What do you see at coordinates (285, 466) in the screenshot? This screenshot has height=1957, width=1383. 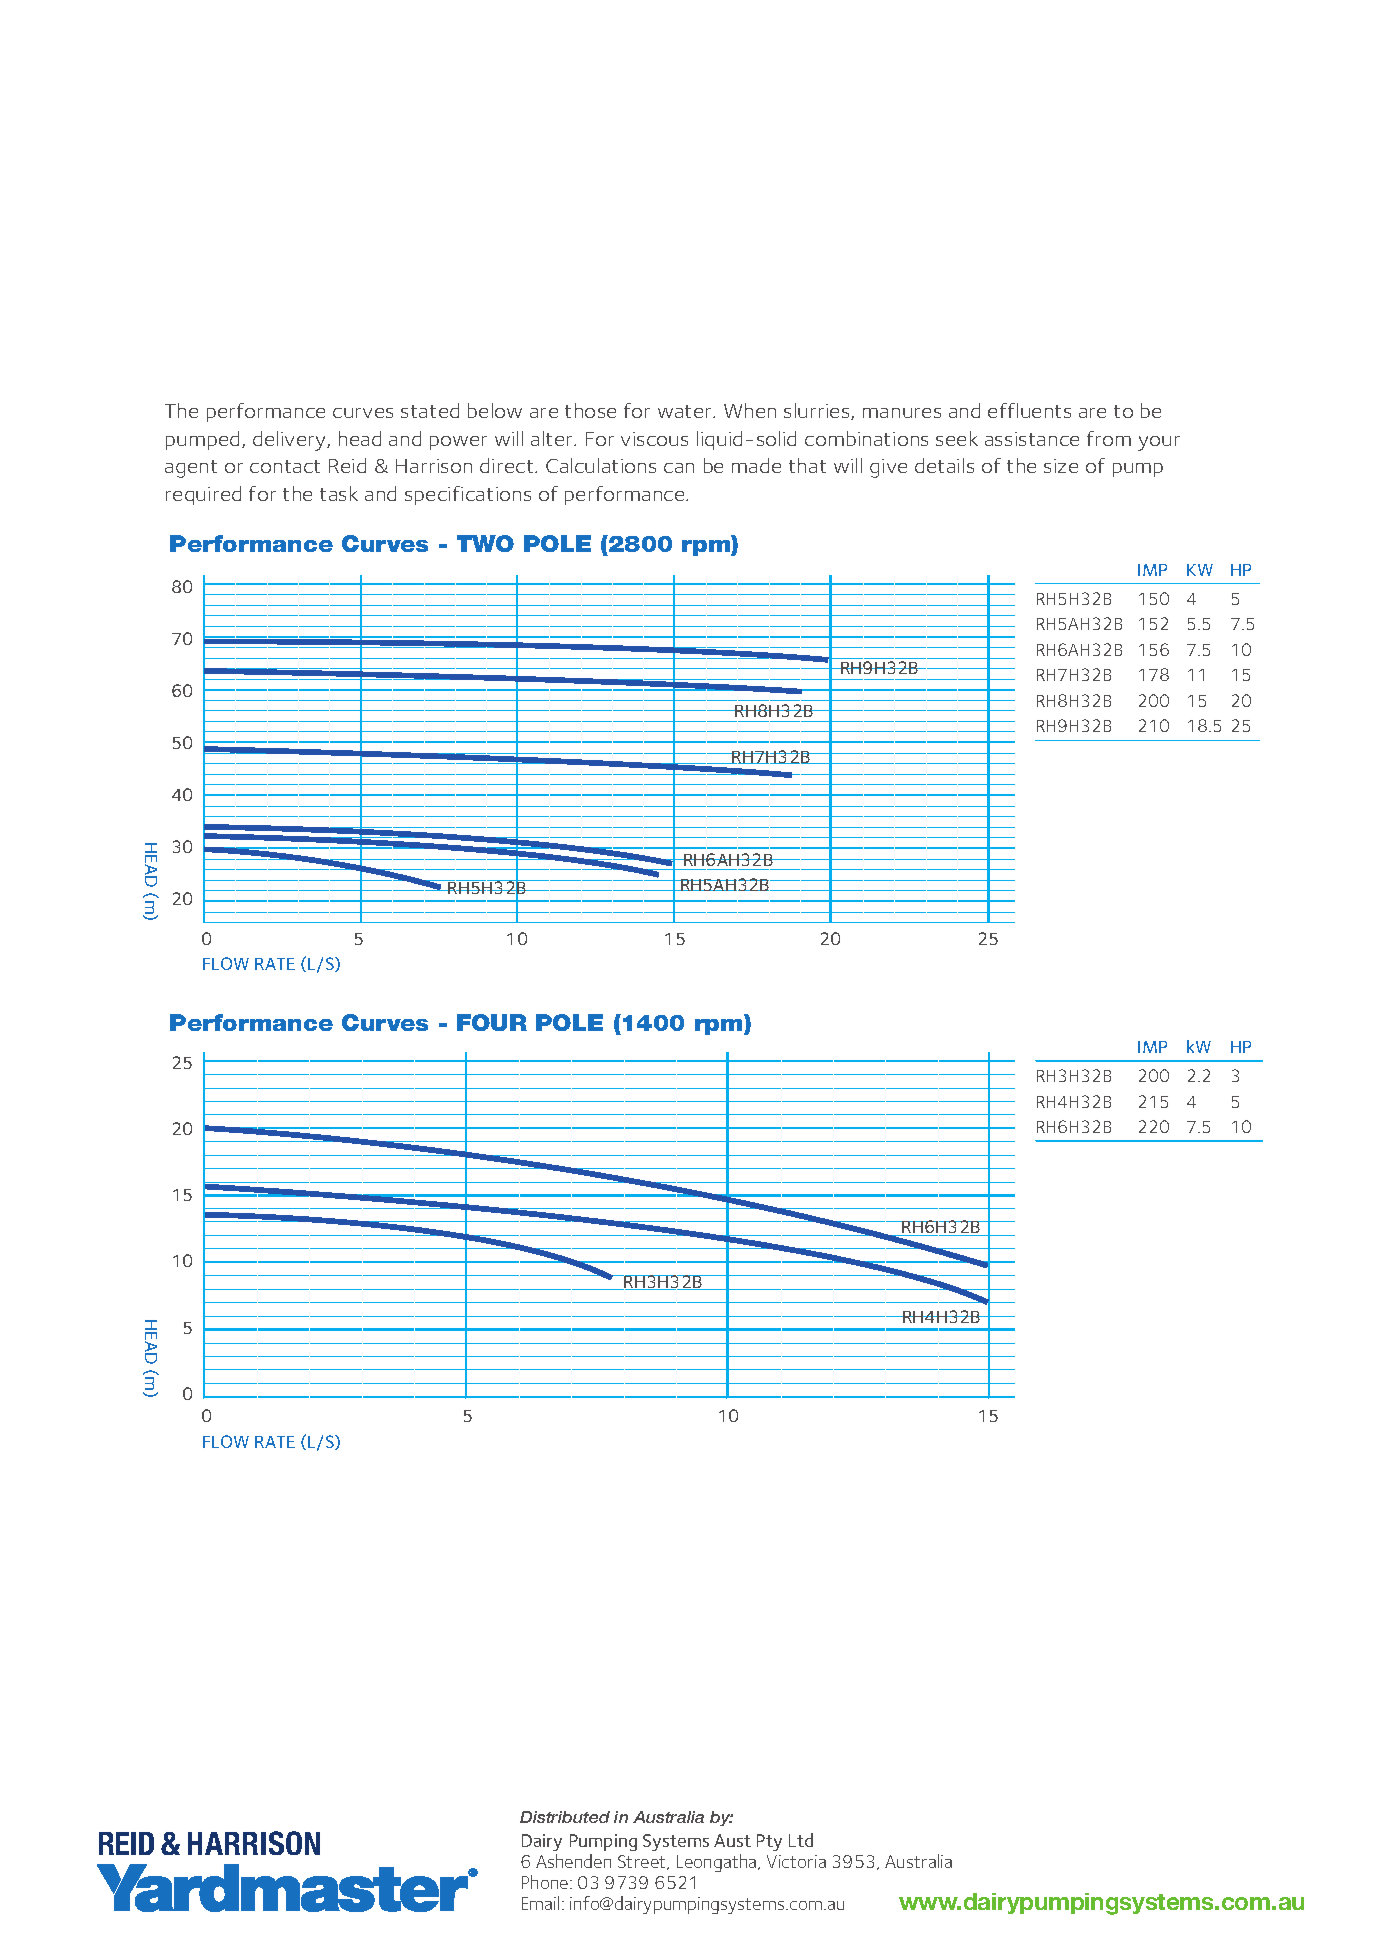 I see `contact` at bounding box center [285, 466].
